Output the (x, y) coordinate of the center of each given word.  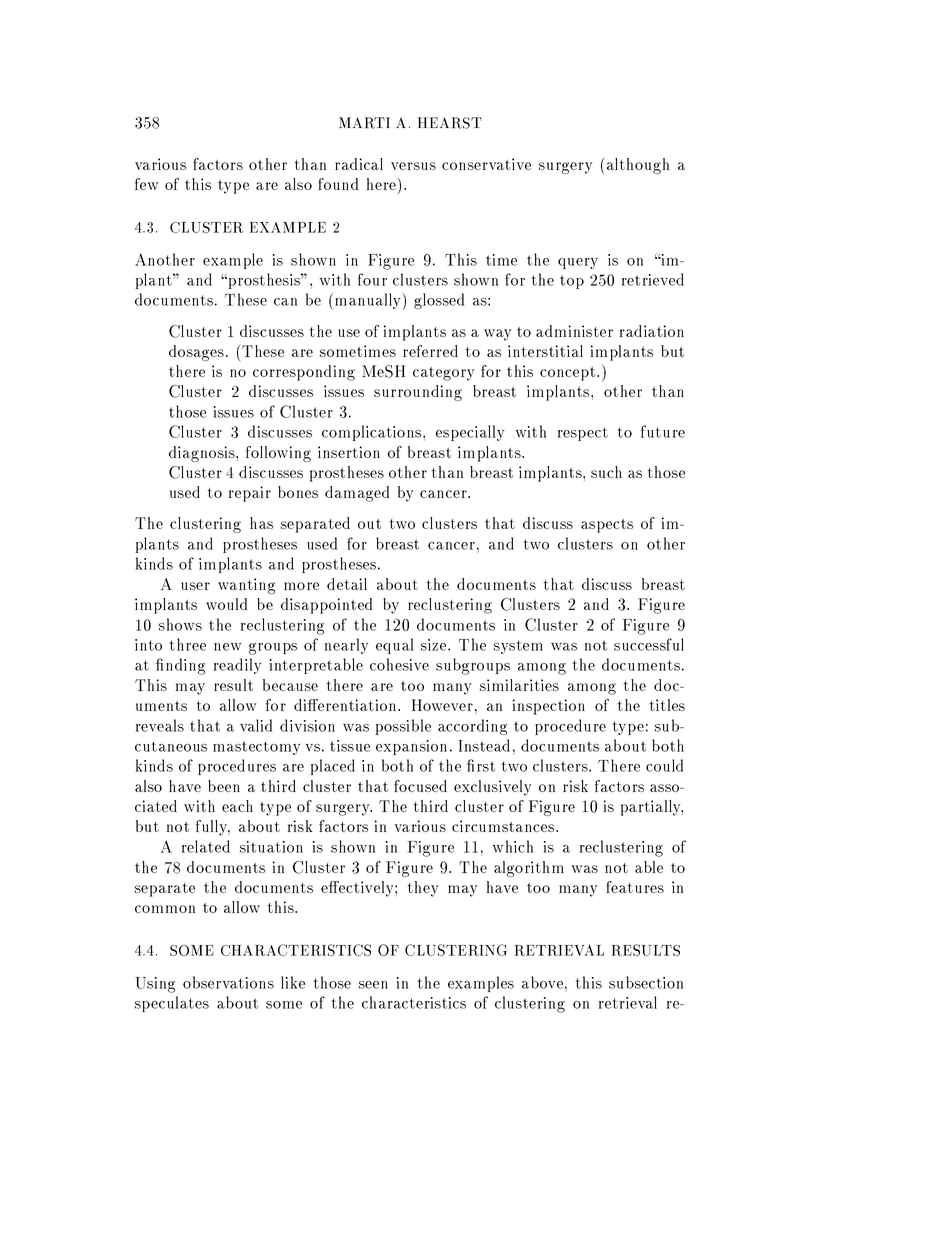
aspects (607, 526)
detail (347, 584)
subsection (646, 982)
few (146, 184)
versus (413, 166)
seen (373, 985)
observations (228, 982)
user (195, 586)
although (638, 166)
